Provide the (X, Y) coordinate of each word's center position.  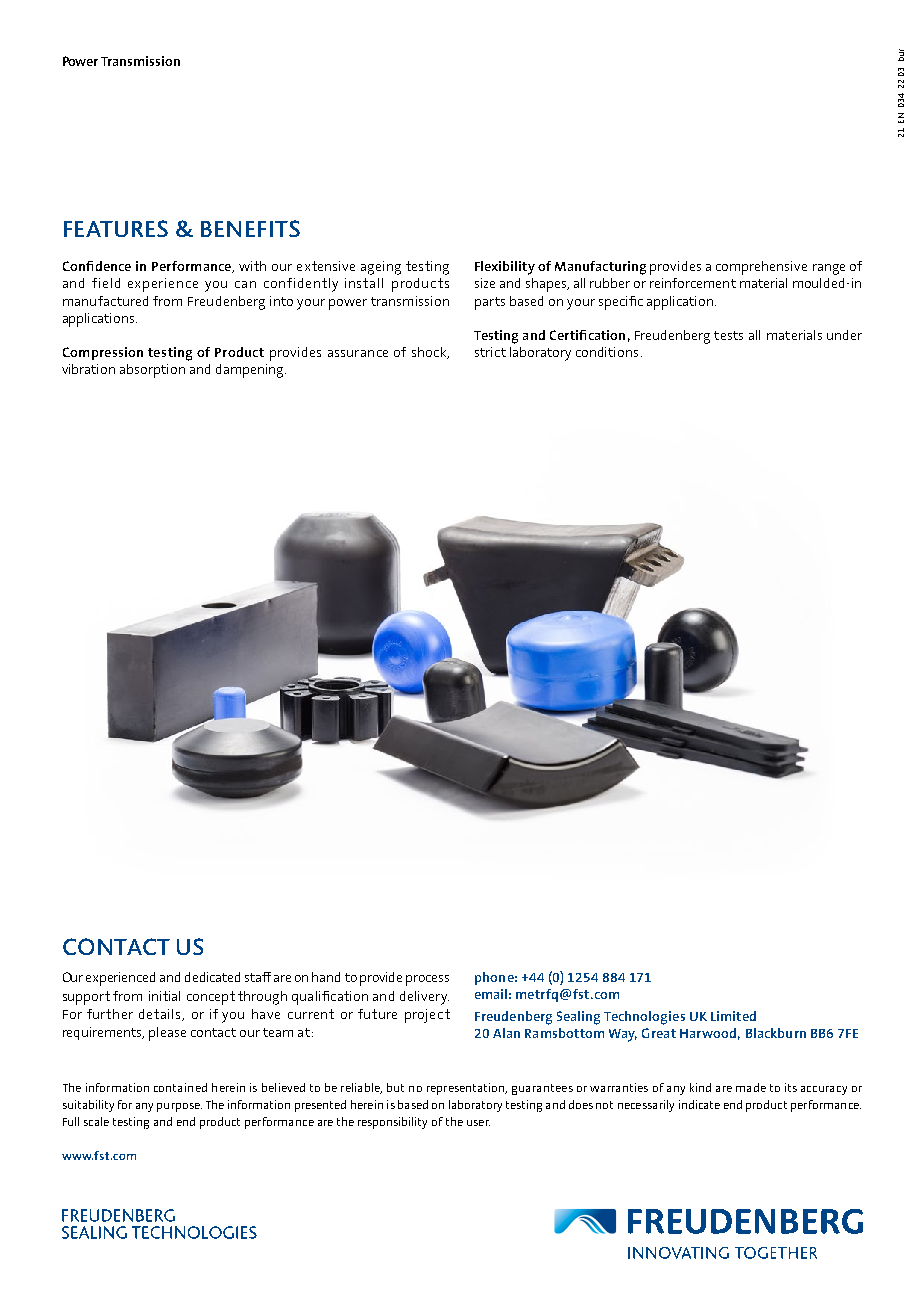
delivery (424, 998)
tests (728, 335)
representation (467, 1089)
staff (258, 977)
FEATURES (116, 228)
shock (430, 353)
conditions (607, 352)
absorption (152, 371)
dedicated (212, 977)
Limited (733, 1016)
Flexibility (505, 268)
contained (180, 1087)
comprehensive (761, 268)
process (427, 980)
